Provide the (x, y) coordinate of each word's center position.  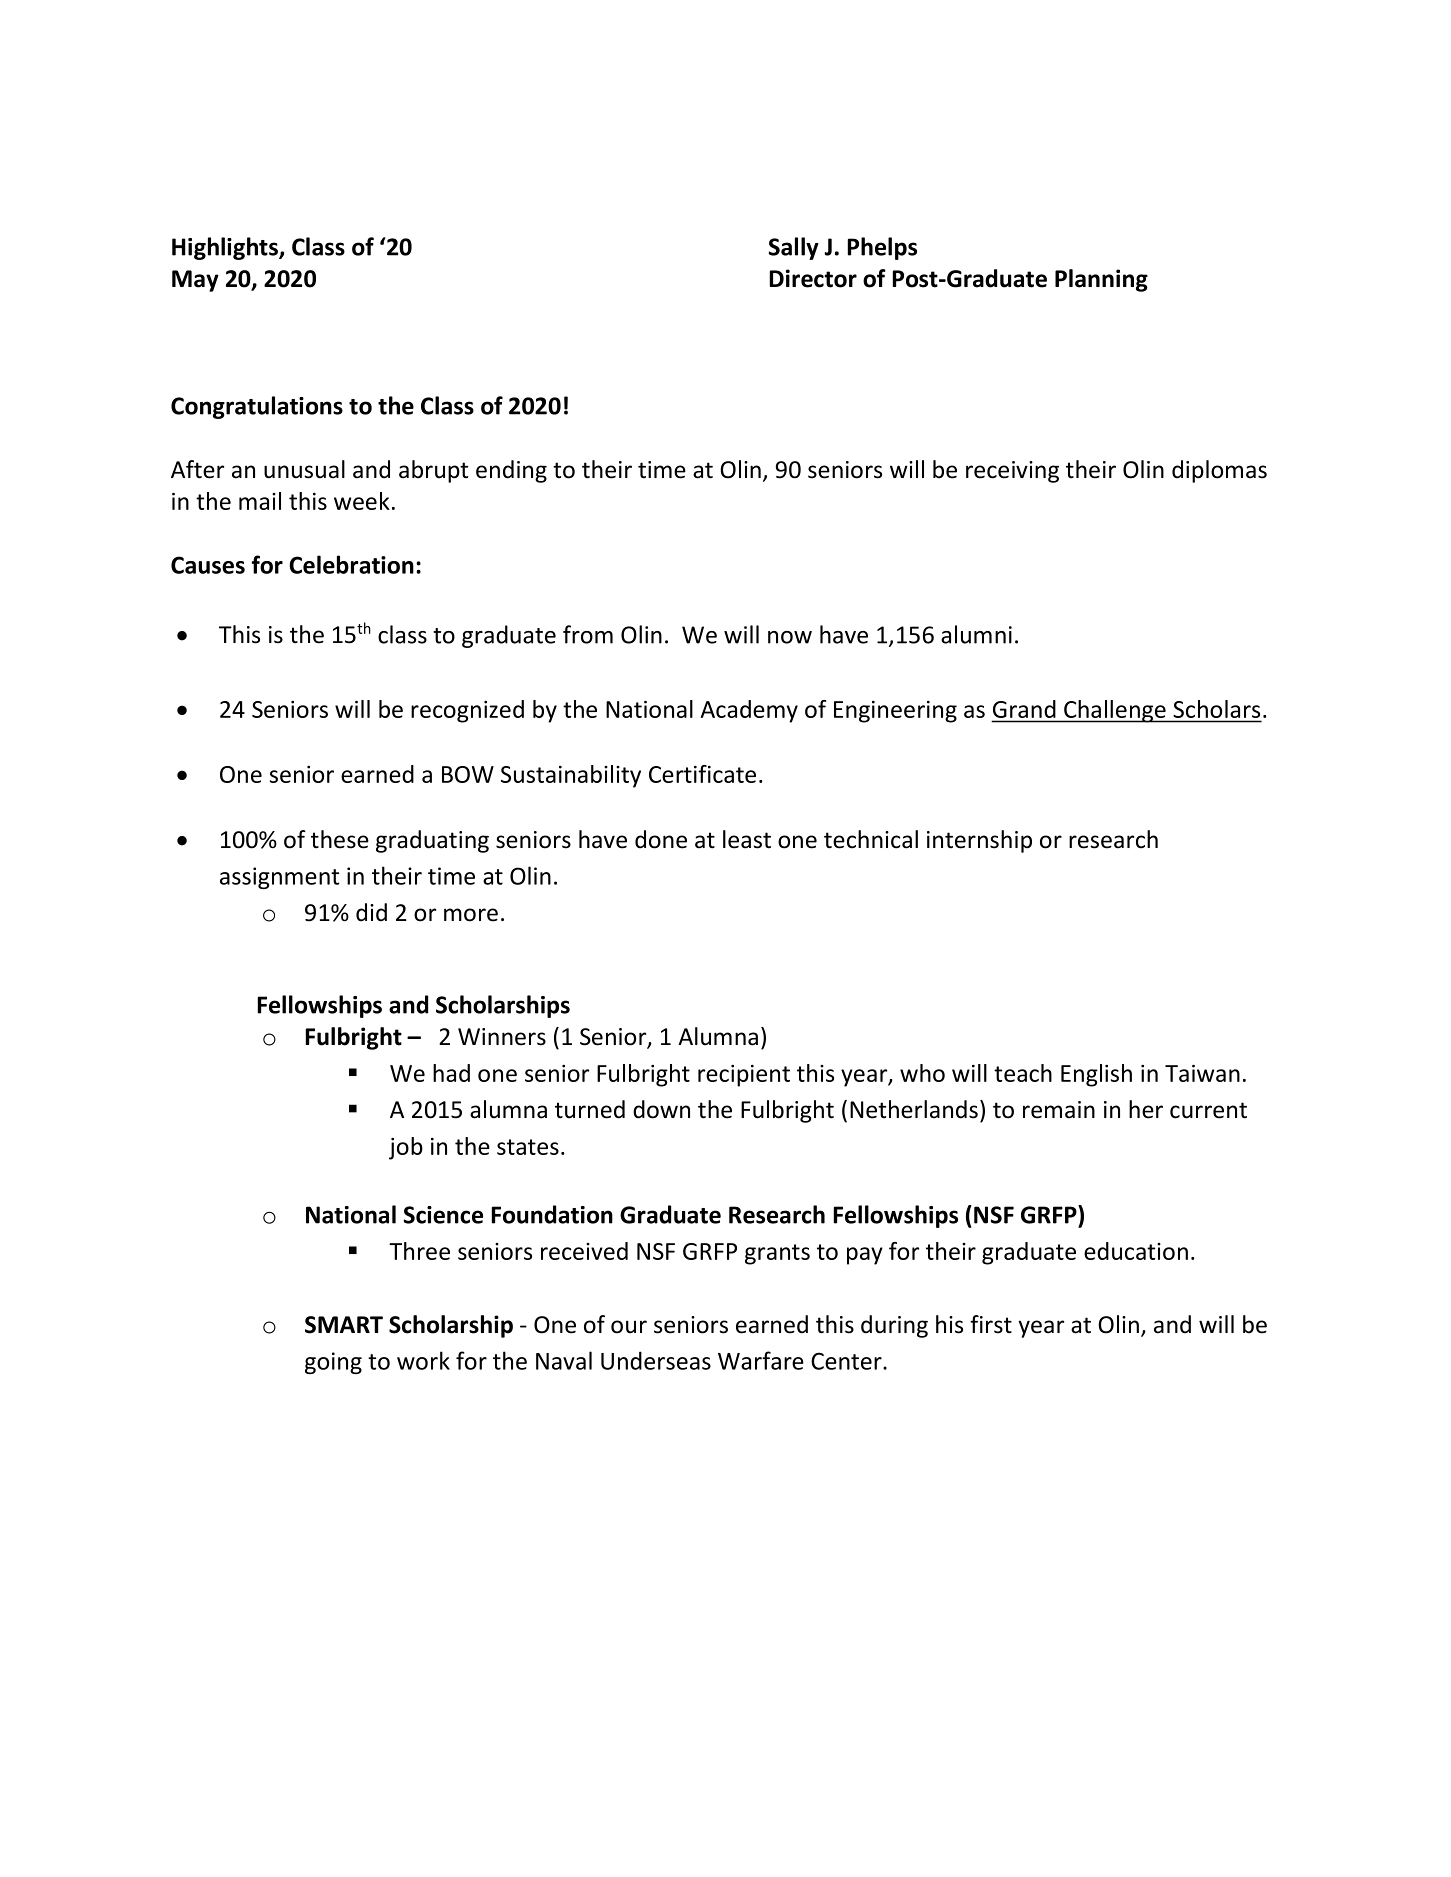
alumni (976, 634)
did (371, 912)
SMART (344, 1325)
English (1096, 1075)
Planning (1101, 280)
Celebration (351, 564)
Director (813, 278)
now (790, 637)
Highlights (226, 248)
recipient (744, 1076)
